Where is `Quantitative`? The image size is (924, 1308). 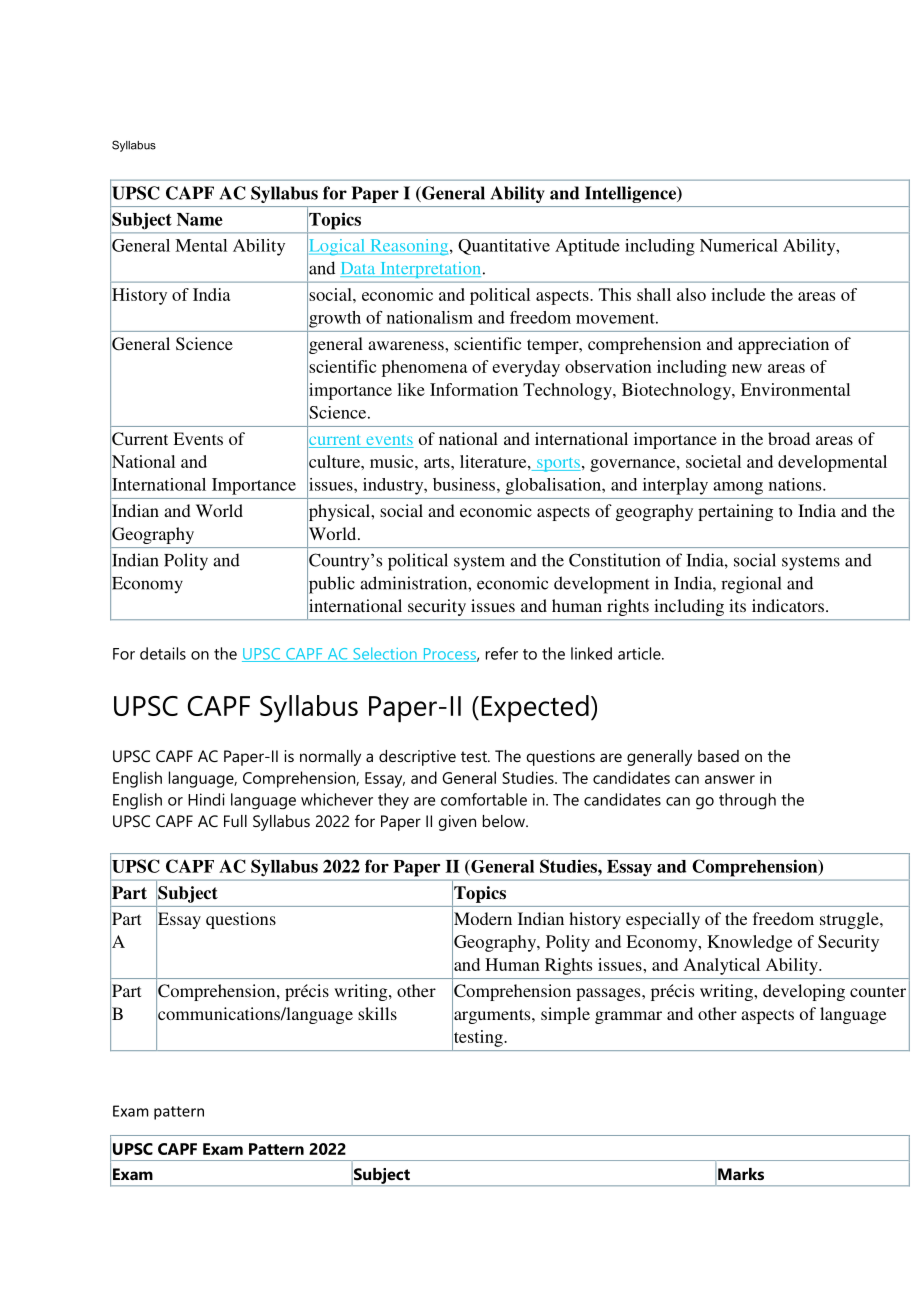
Quantitative is located at coordinates (504, 247).
